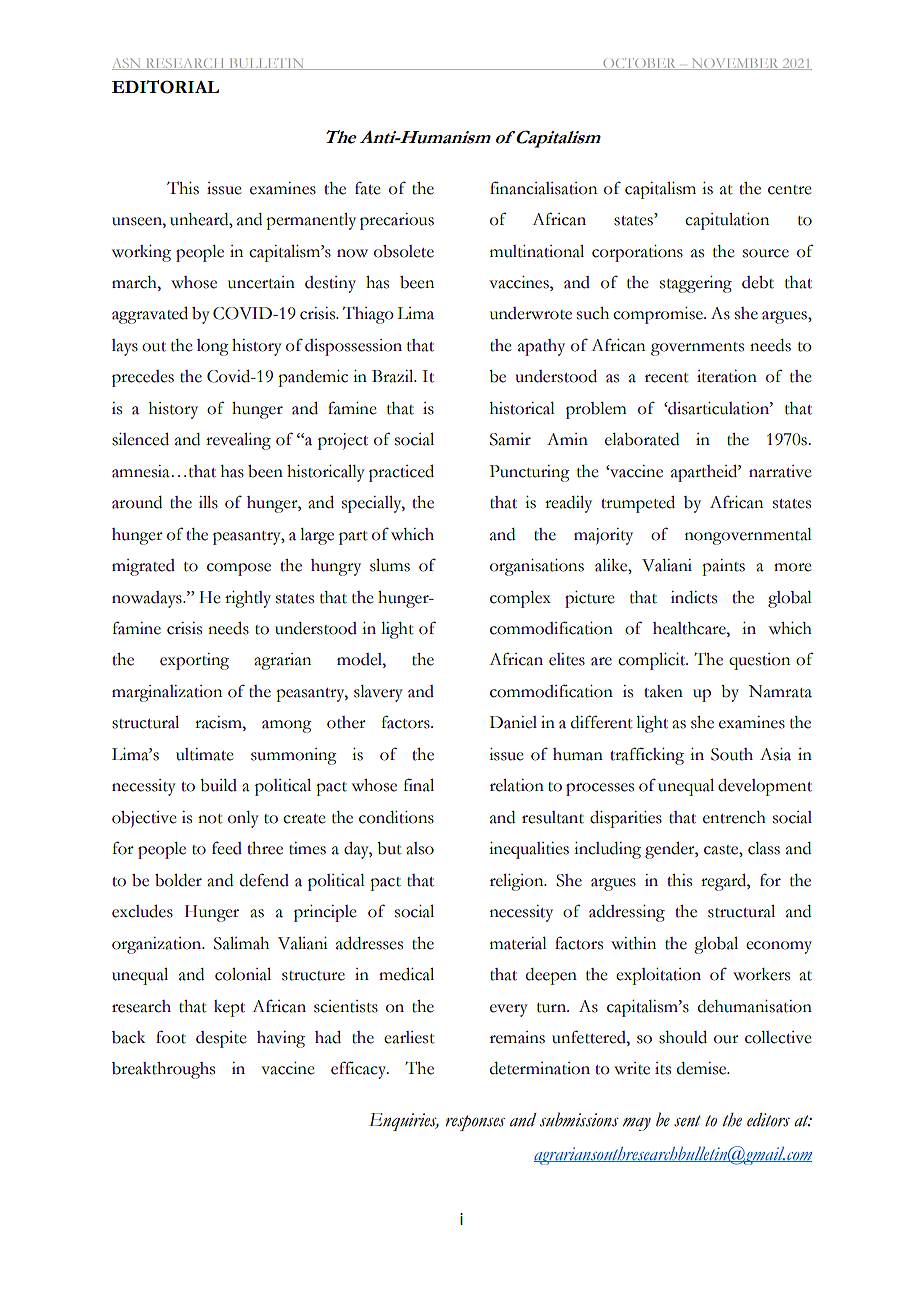  Describe the element at coordinates (165, 87) in the screenshot. I see `EDITORIAL` at that location.
